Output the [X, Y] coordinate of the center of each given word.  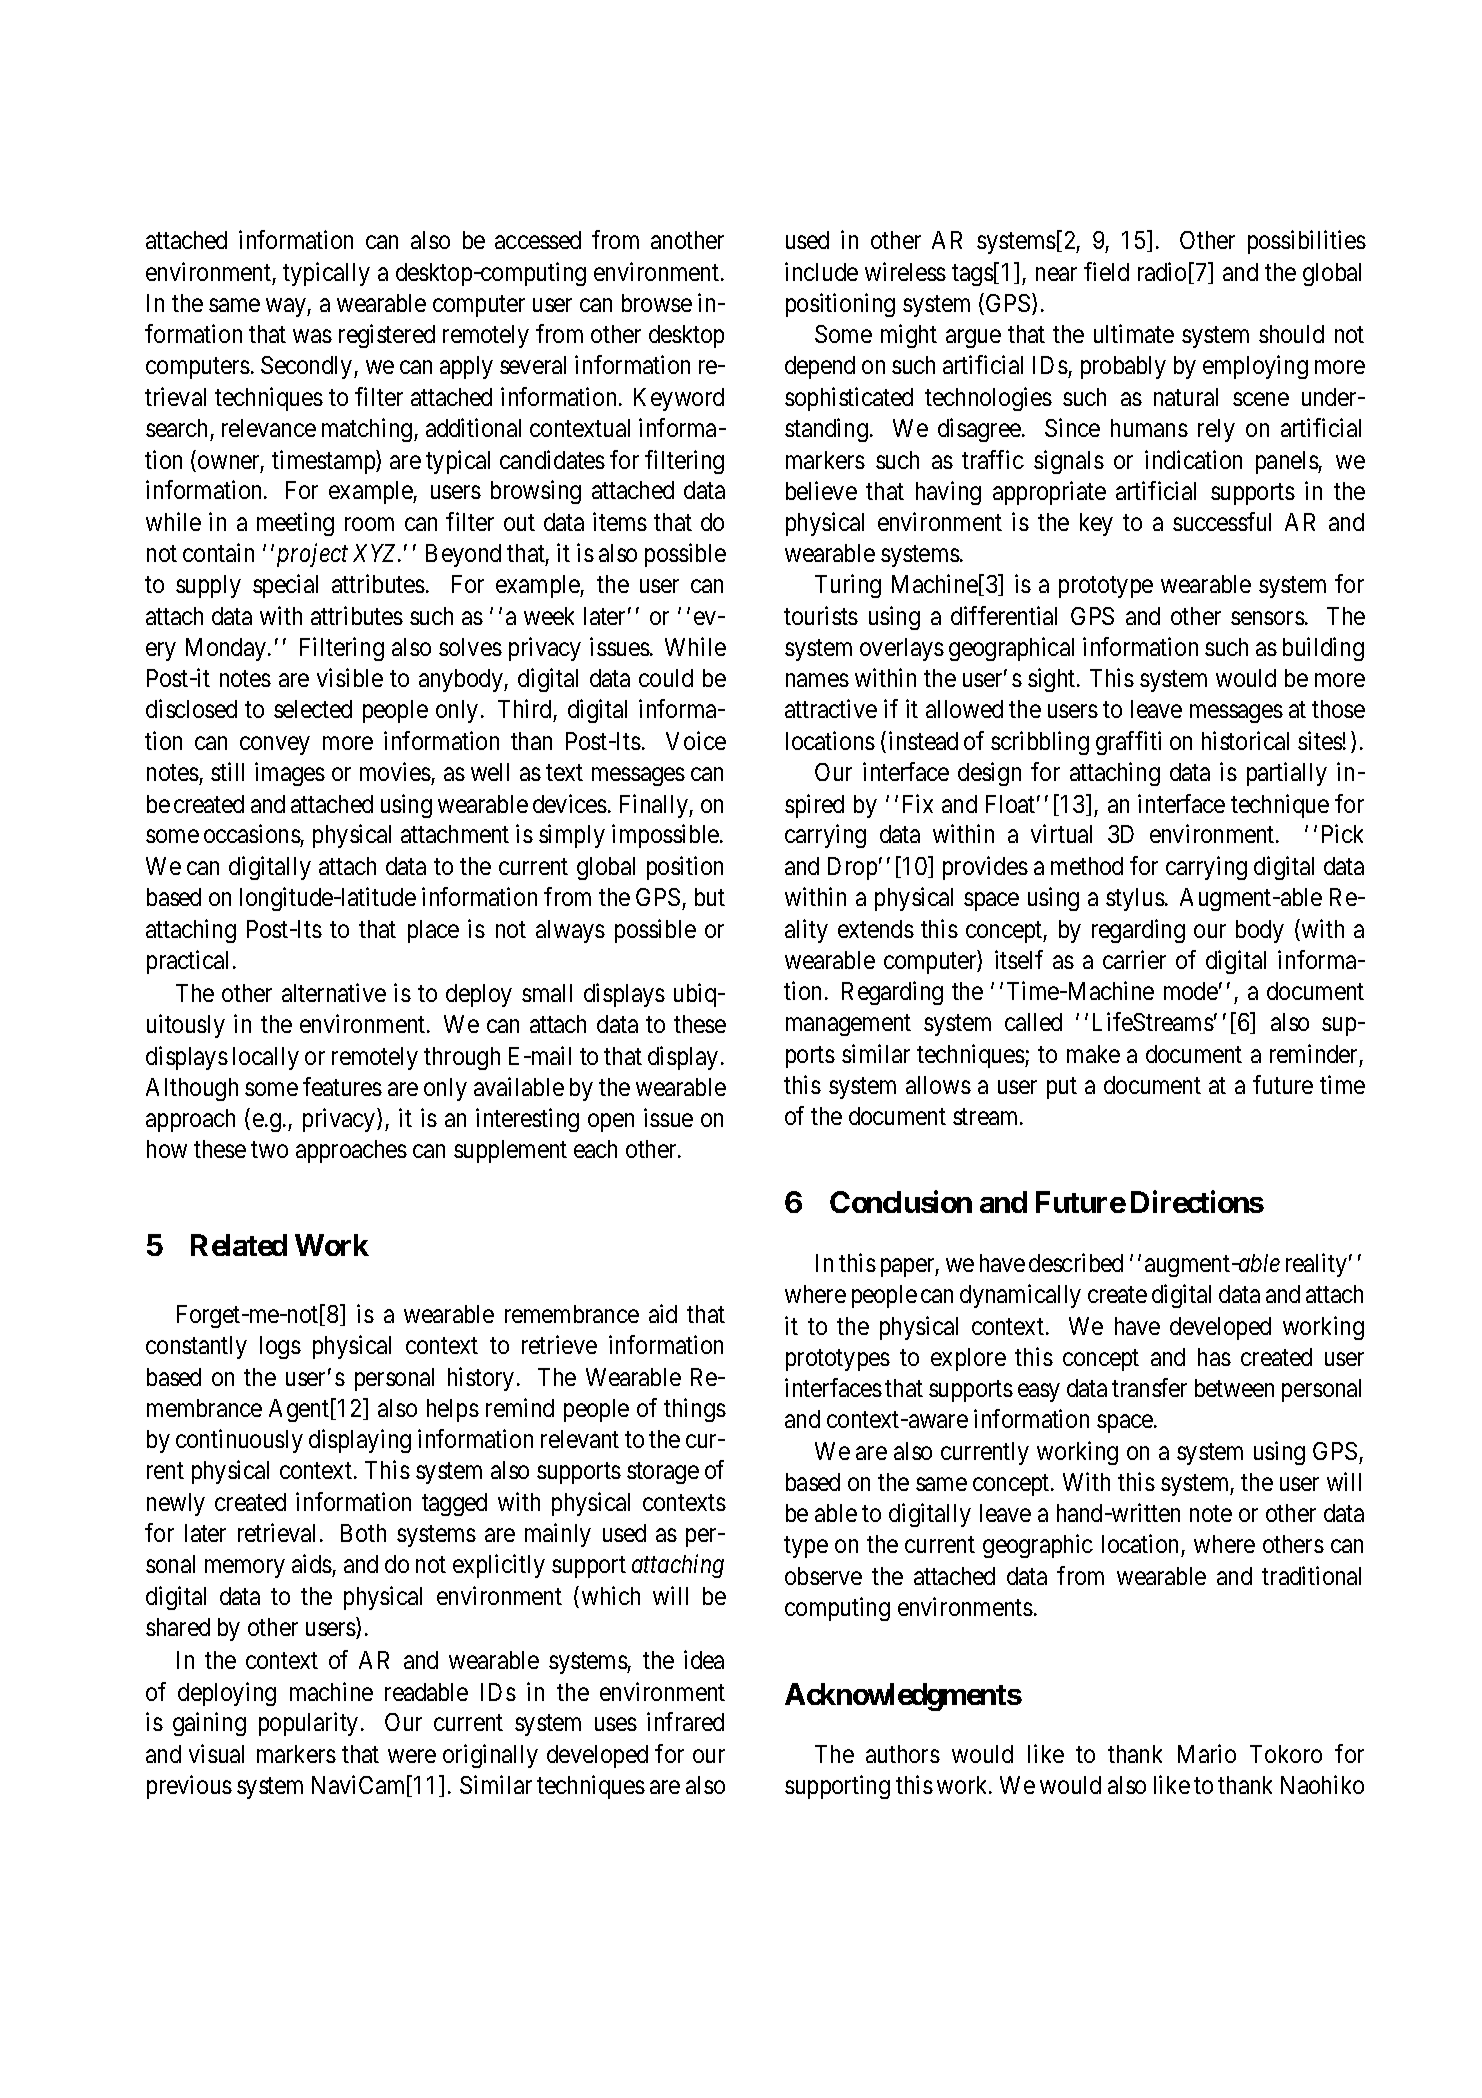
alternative [334, 992]
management [848, 1025]
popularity [308, 1724]
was [312, 336]
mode [1191, 991]
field [1106, 271]
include [821, 271]
